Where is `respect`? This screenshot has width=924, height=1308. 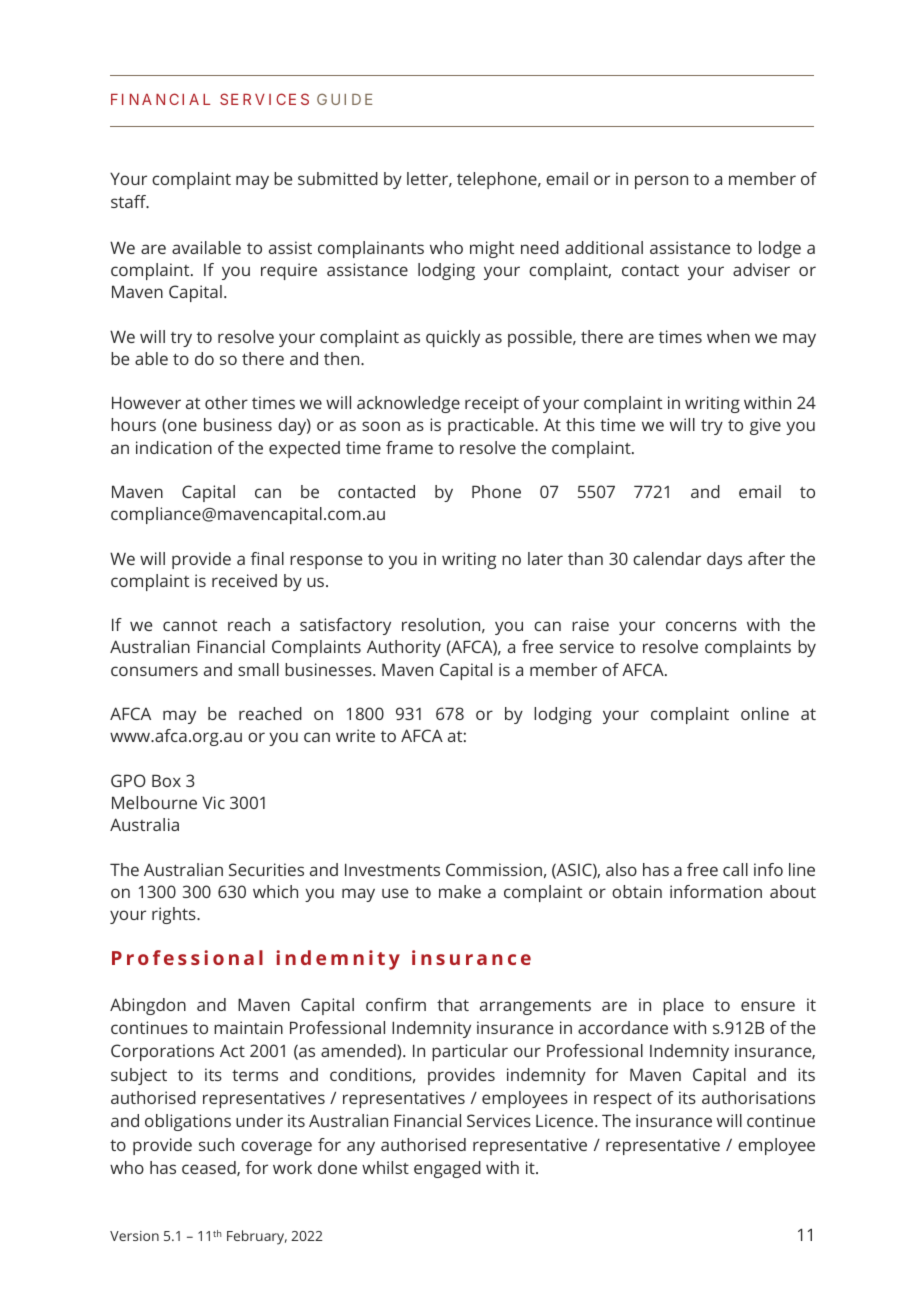
respect is located at coordinates (623, 1100).
